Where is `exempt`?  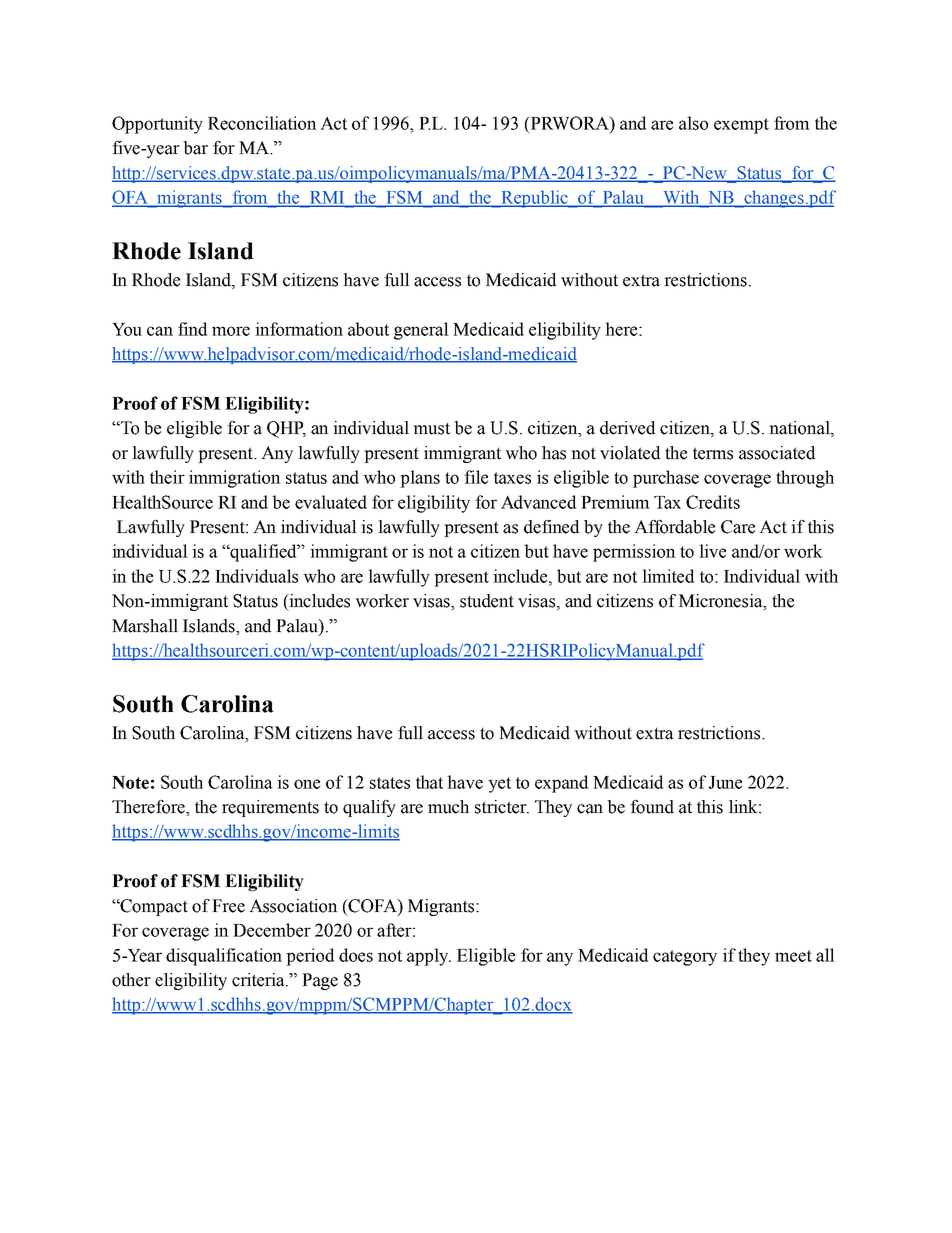 exempt is located at coordinates (741, 126).
